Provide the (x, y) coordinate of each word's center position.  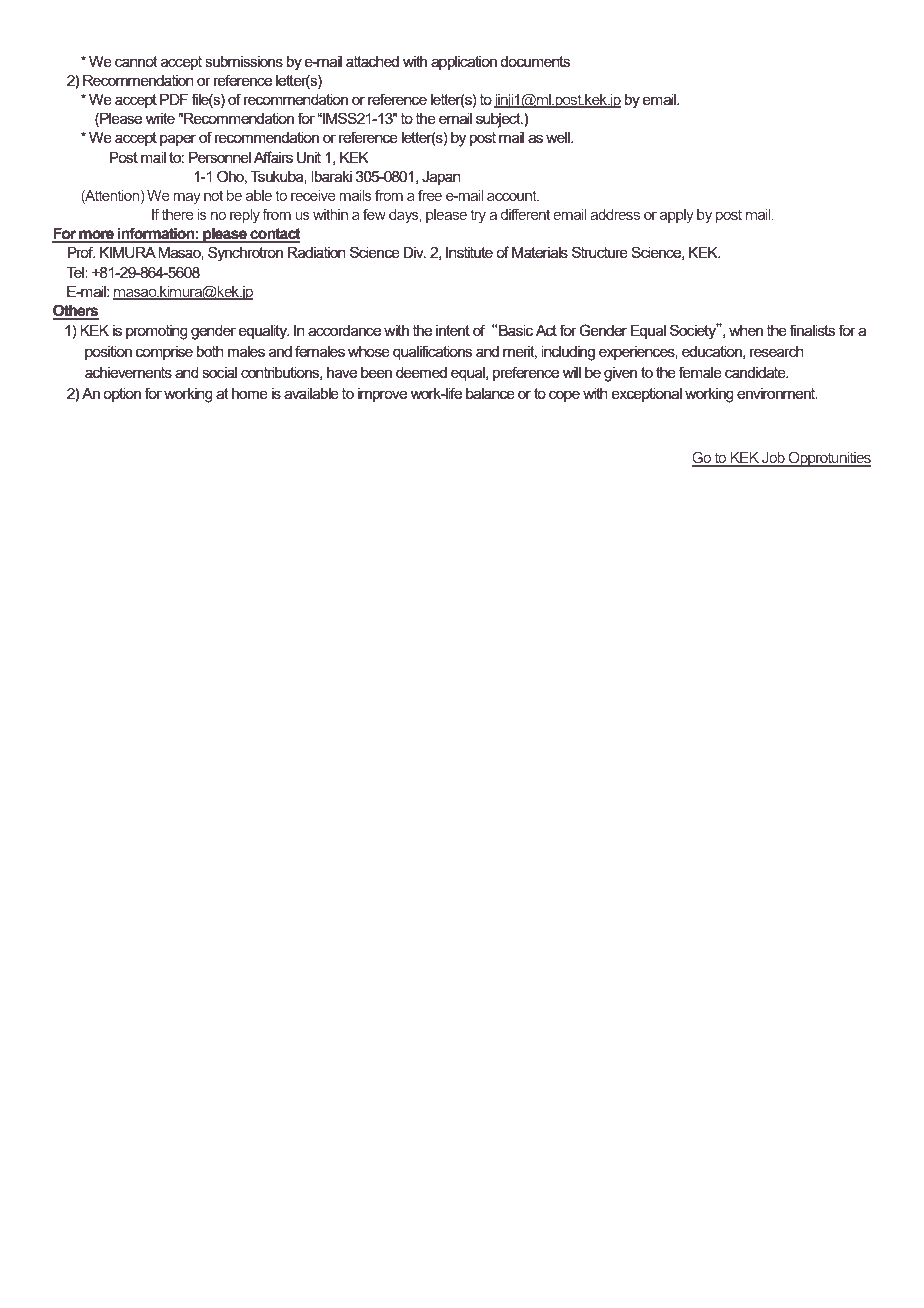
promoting (157, 332)
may (187, 199)
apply (677, 216)
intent (453, 330)
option (122, 395)
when (746, 330)
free (430, 195)
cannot (136, 61)
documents (535, 61)
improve (382, 395)
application (464, 63)
